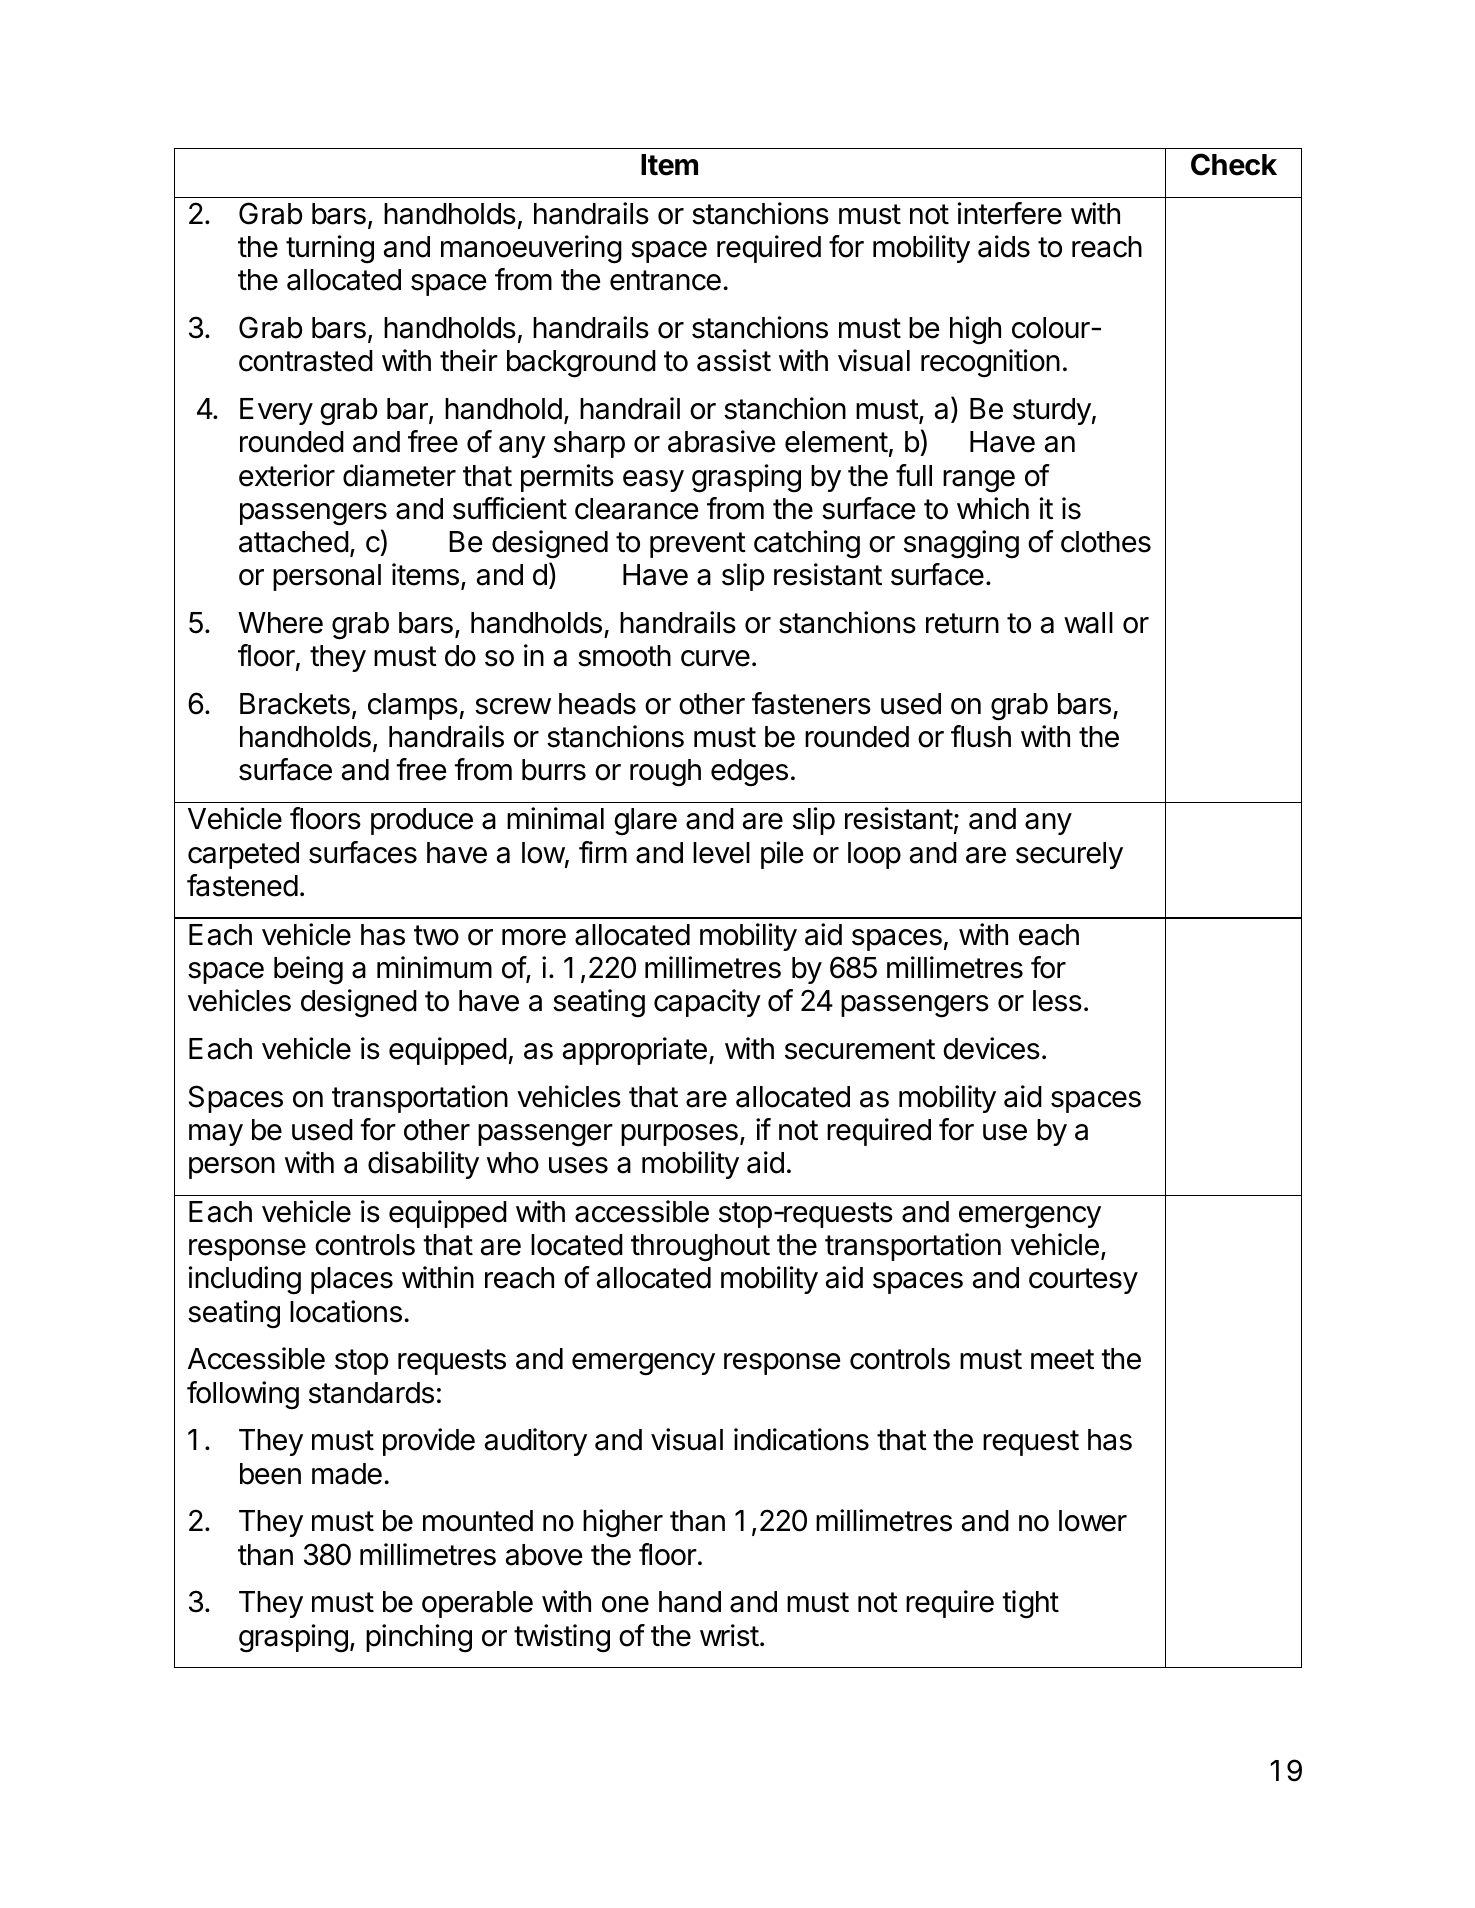 The image size is (1475, 1908). What do you see at coordinates (729, 1635) in the image?
I see `wrist` at bounding box center [729, 1635].
